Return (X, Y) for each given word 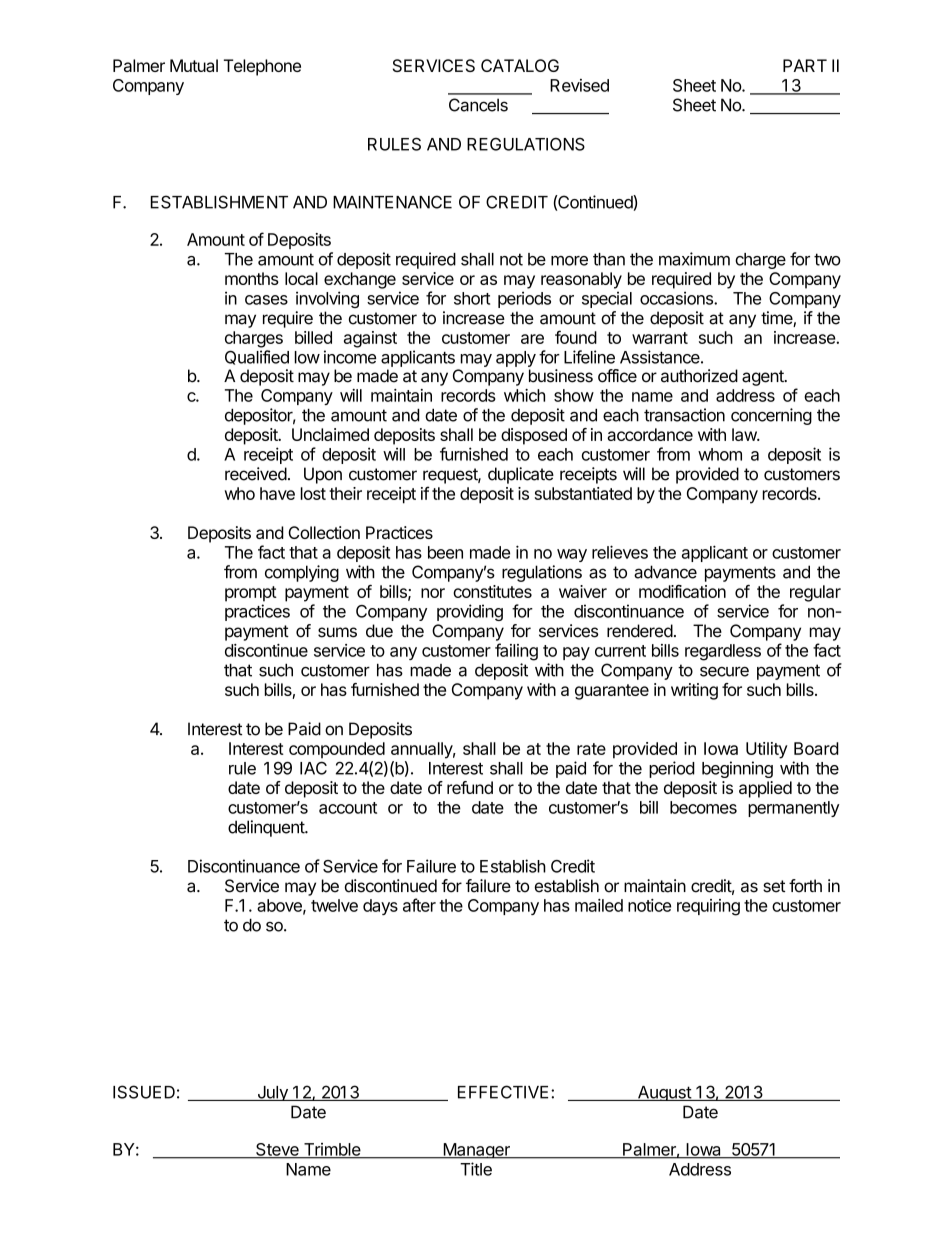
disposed (534, 436)
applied (765, 789)
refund (470, 787)
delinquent (267, 828)
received (256, 474)
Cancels (478, 105)
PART (805, 65)
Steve (277, 1150)
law (745, 434)
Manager (476, 1151)
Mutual (194, 65)
